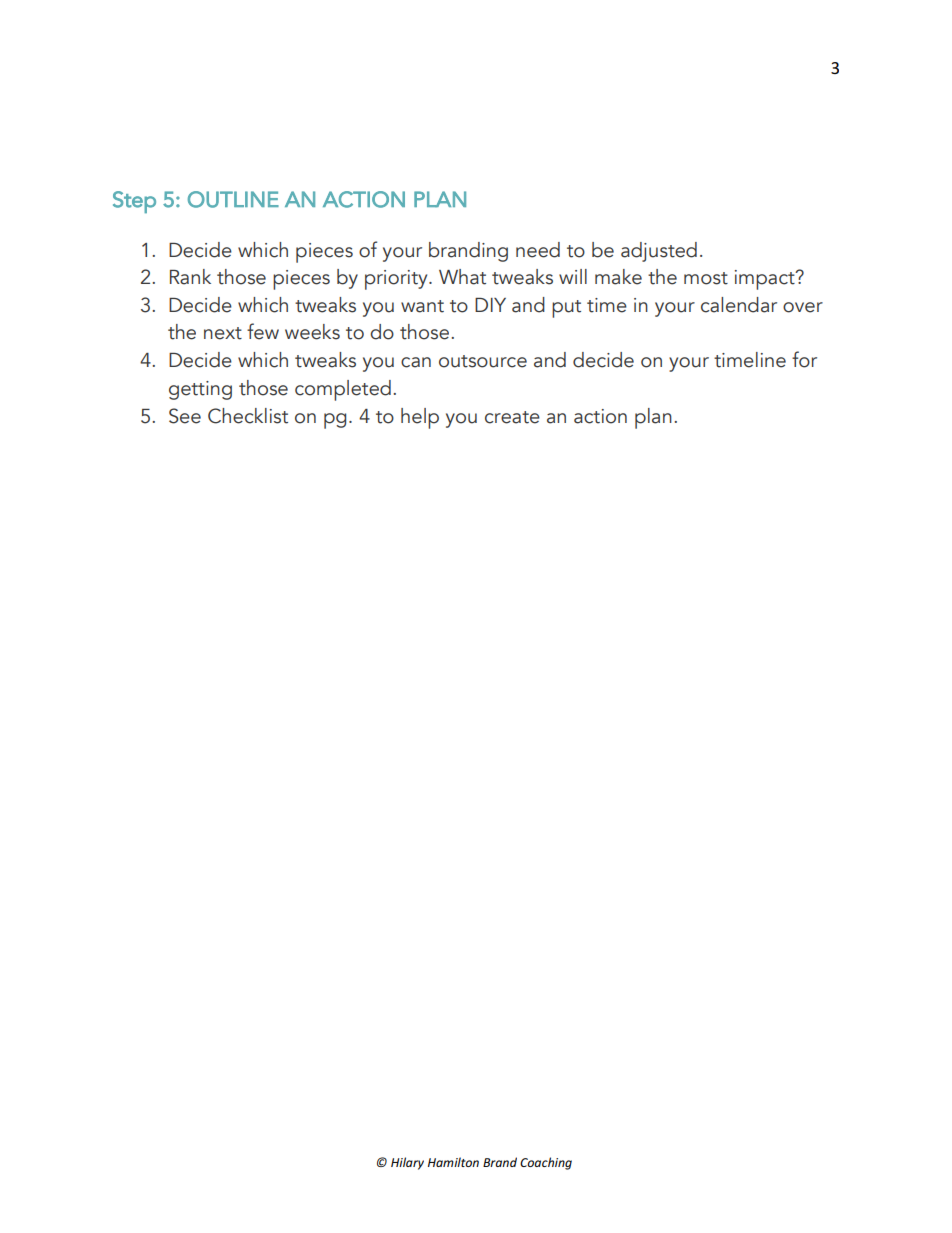  I want to click on for, so click(804, 359).
